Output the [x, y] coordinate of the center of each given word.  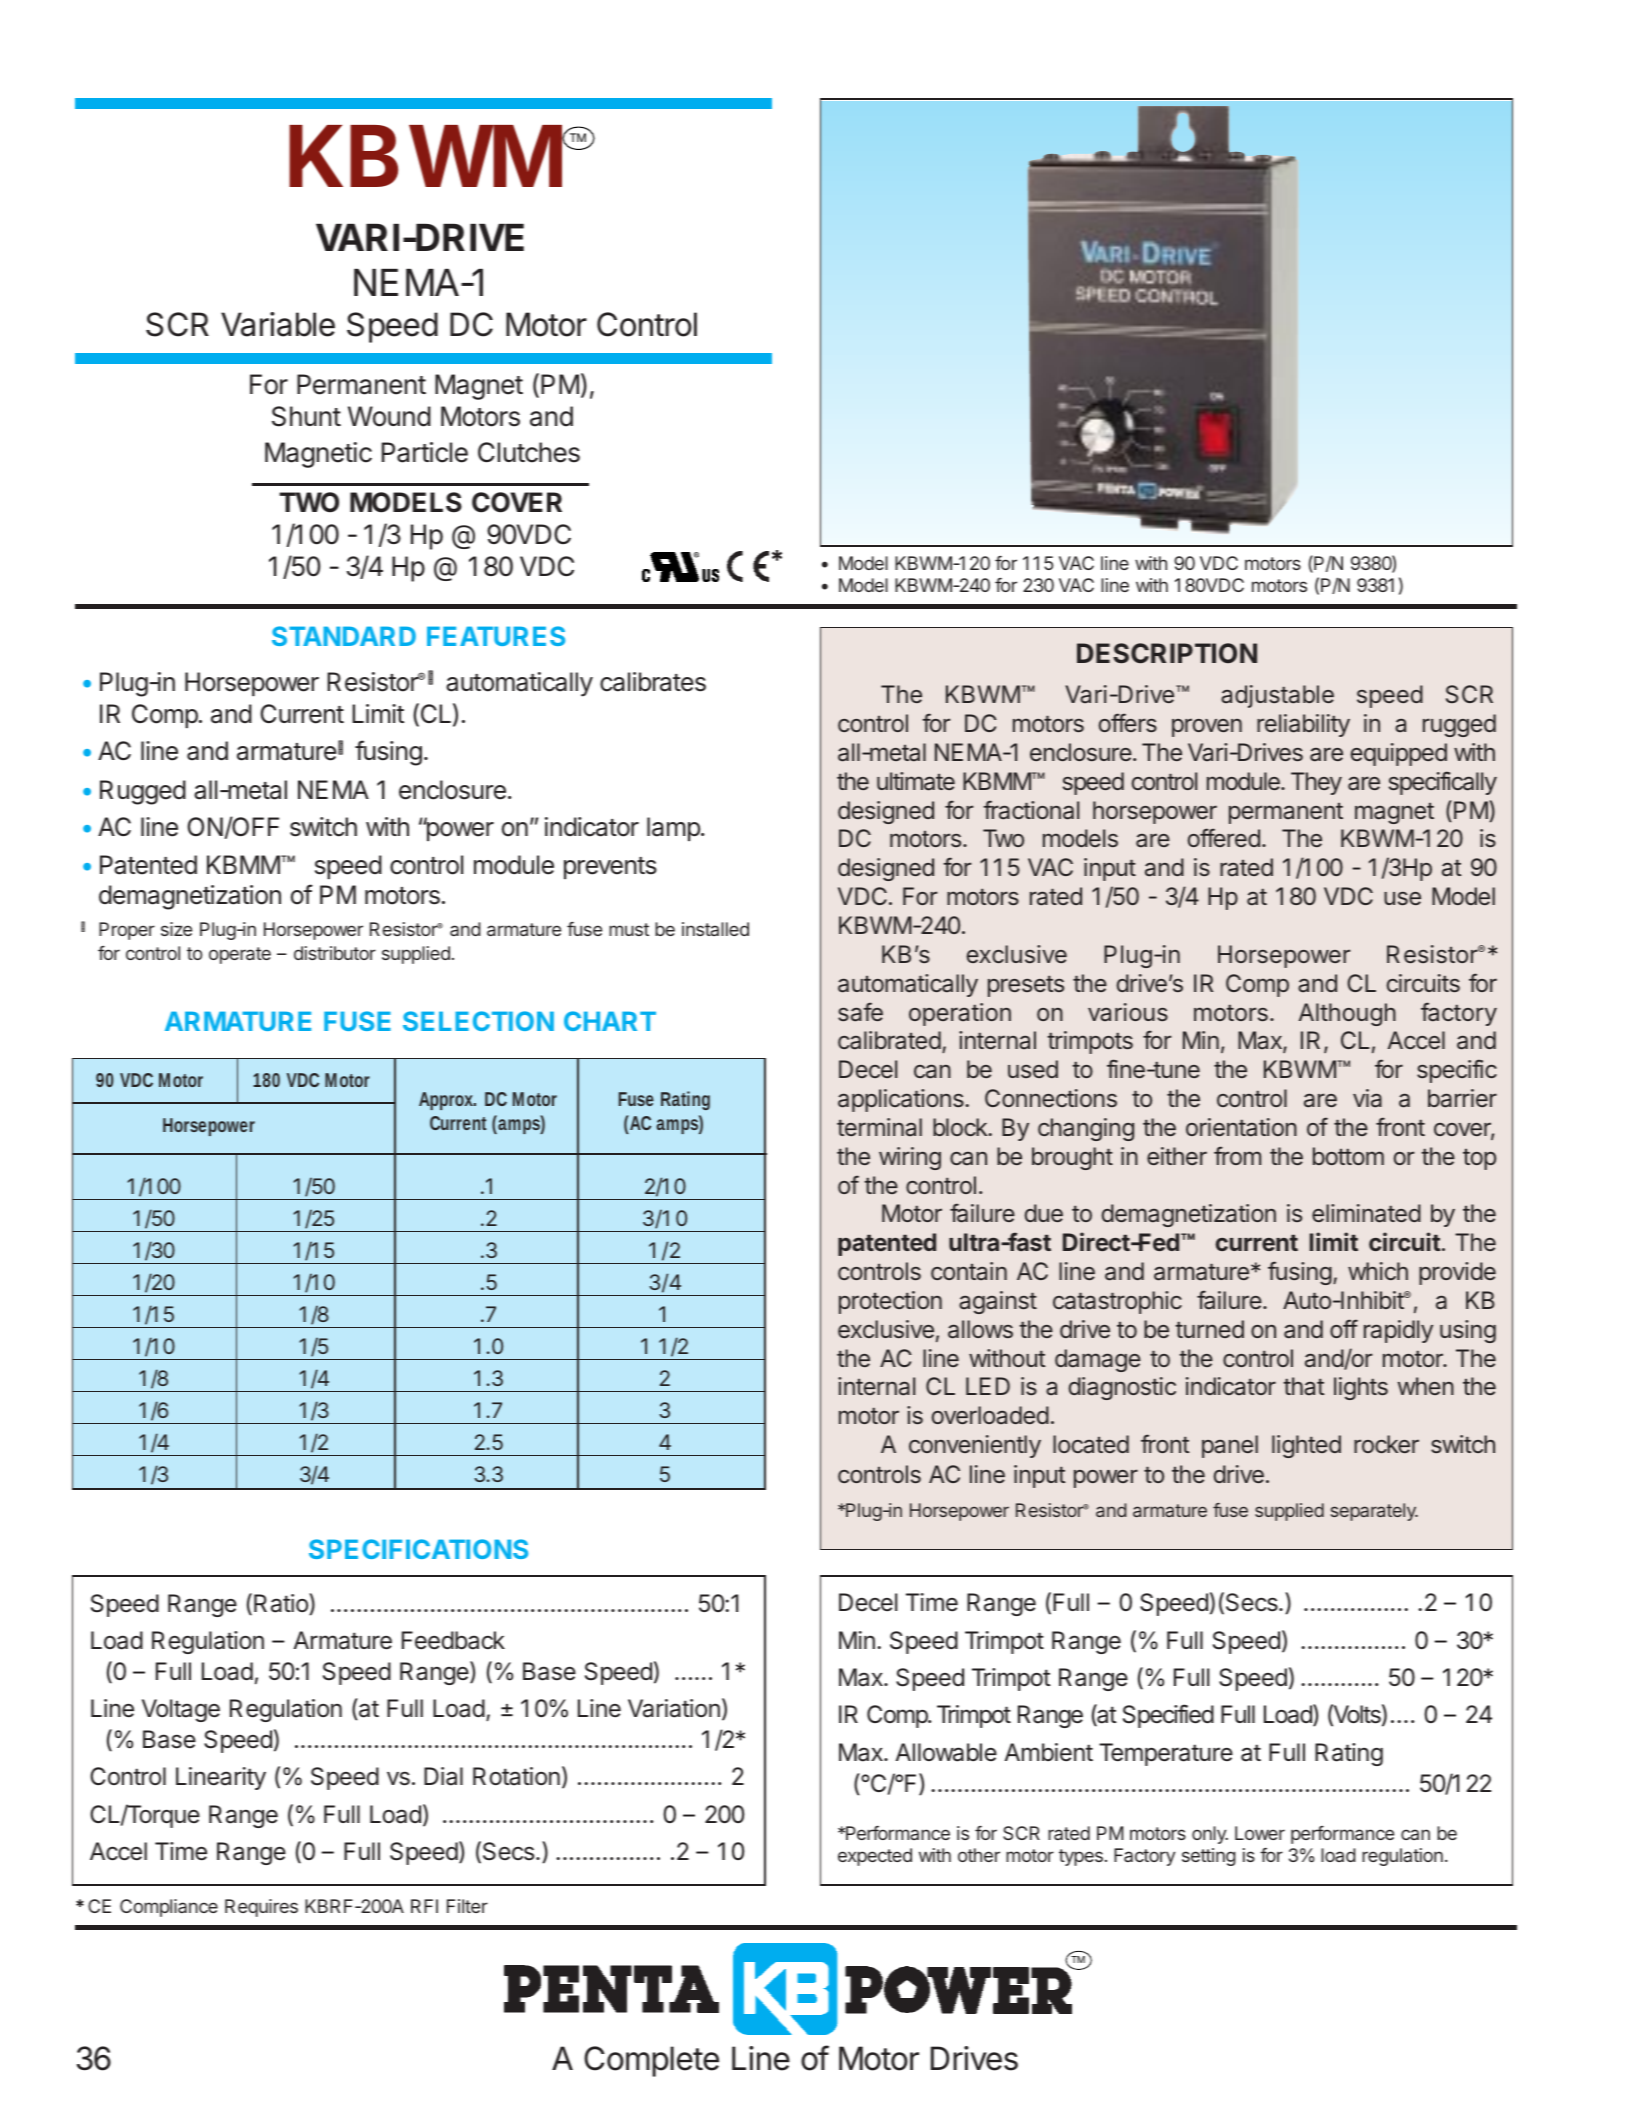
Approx [446, 1101]
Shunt [306, 416]
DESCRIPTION [1167, 653]
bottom [1348, 1156]
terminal [879, 1127]
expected [875, 1857]
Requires [261, 1908]
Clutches [529, 452]
